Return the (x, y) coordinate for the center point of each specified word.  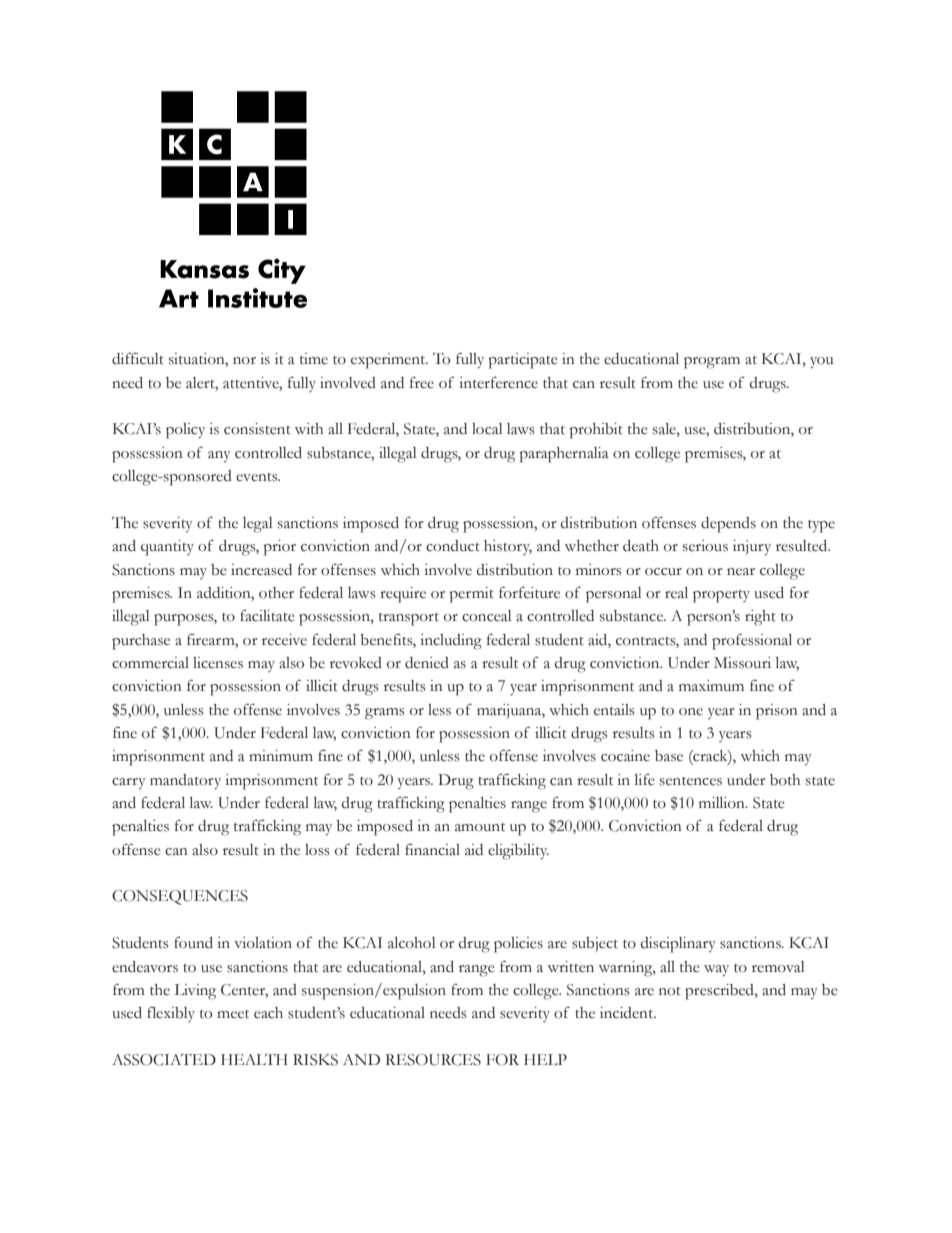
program (712, 363)
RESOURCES (433, 1060)
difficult (138, 359)
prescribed (720, 992)
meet (233, 1014)
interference (498, 383)
